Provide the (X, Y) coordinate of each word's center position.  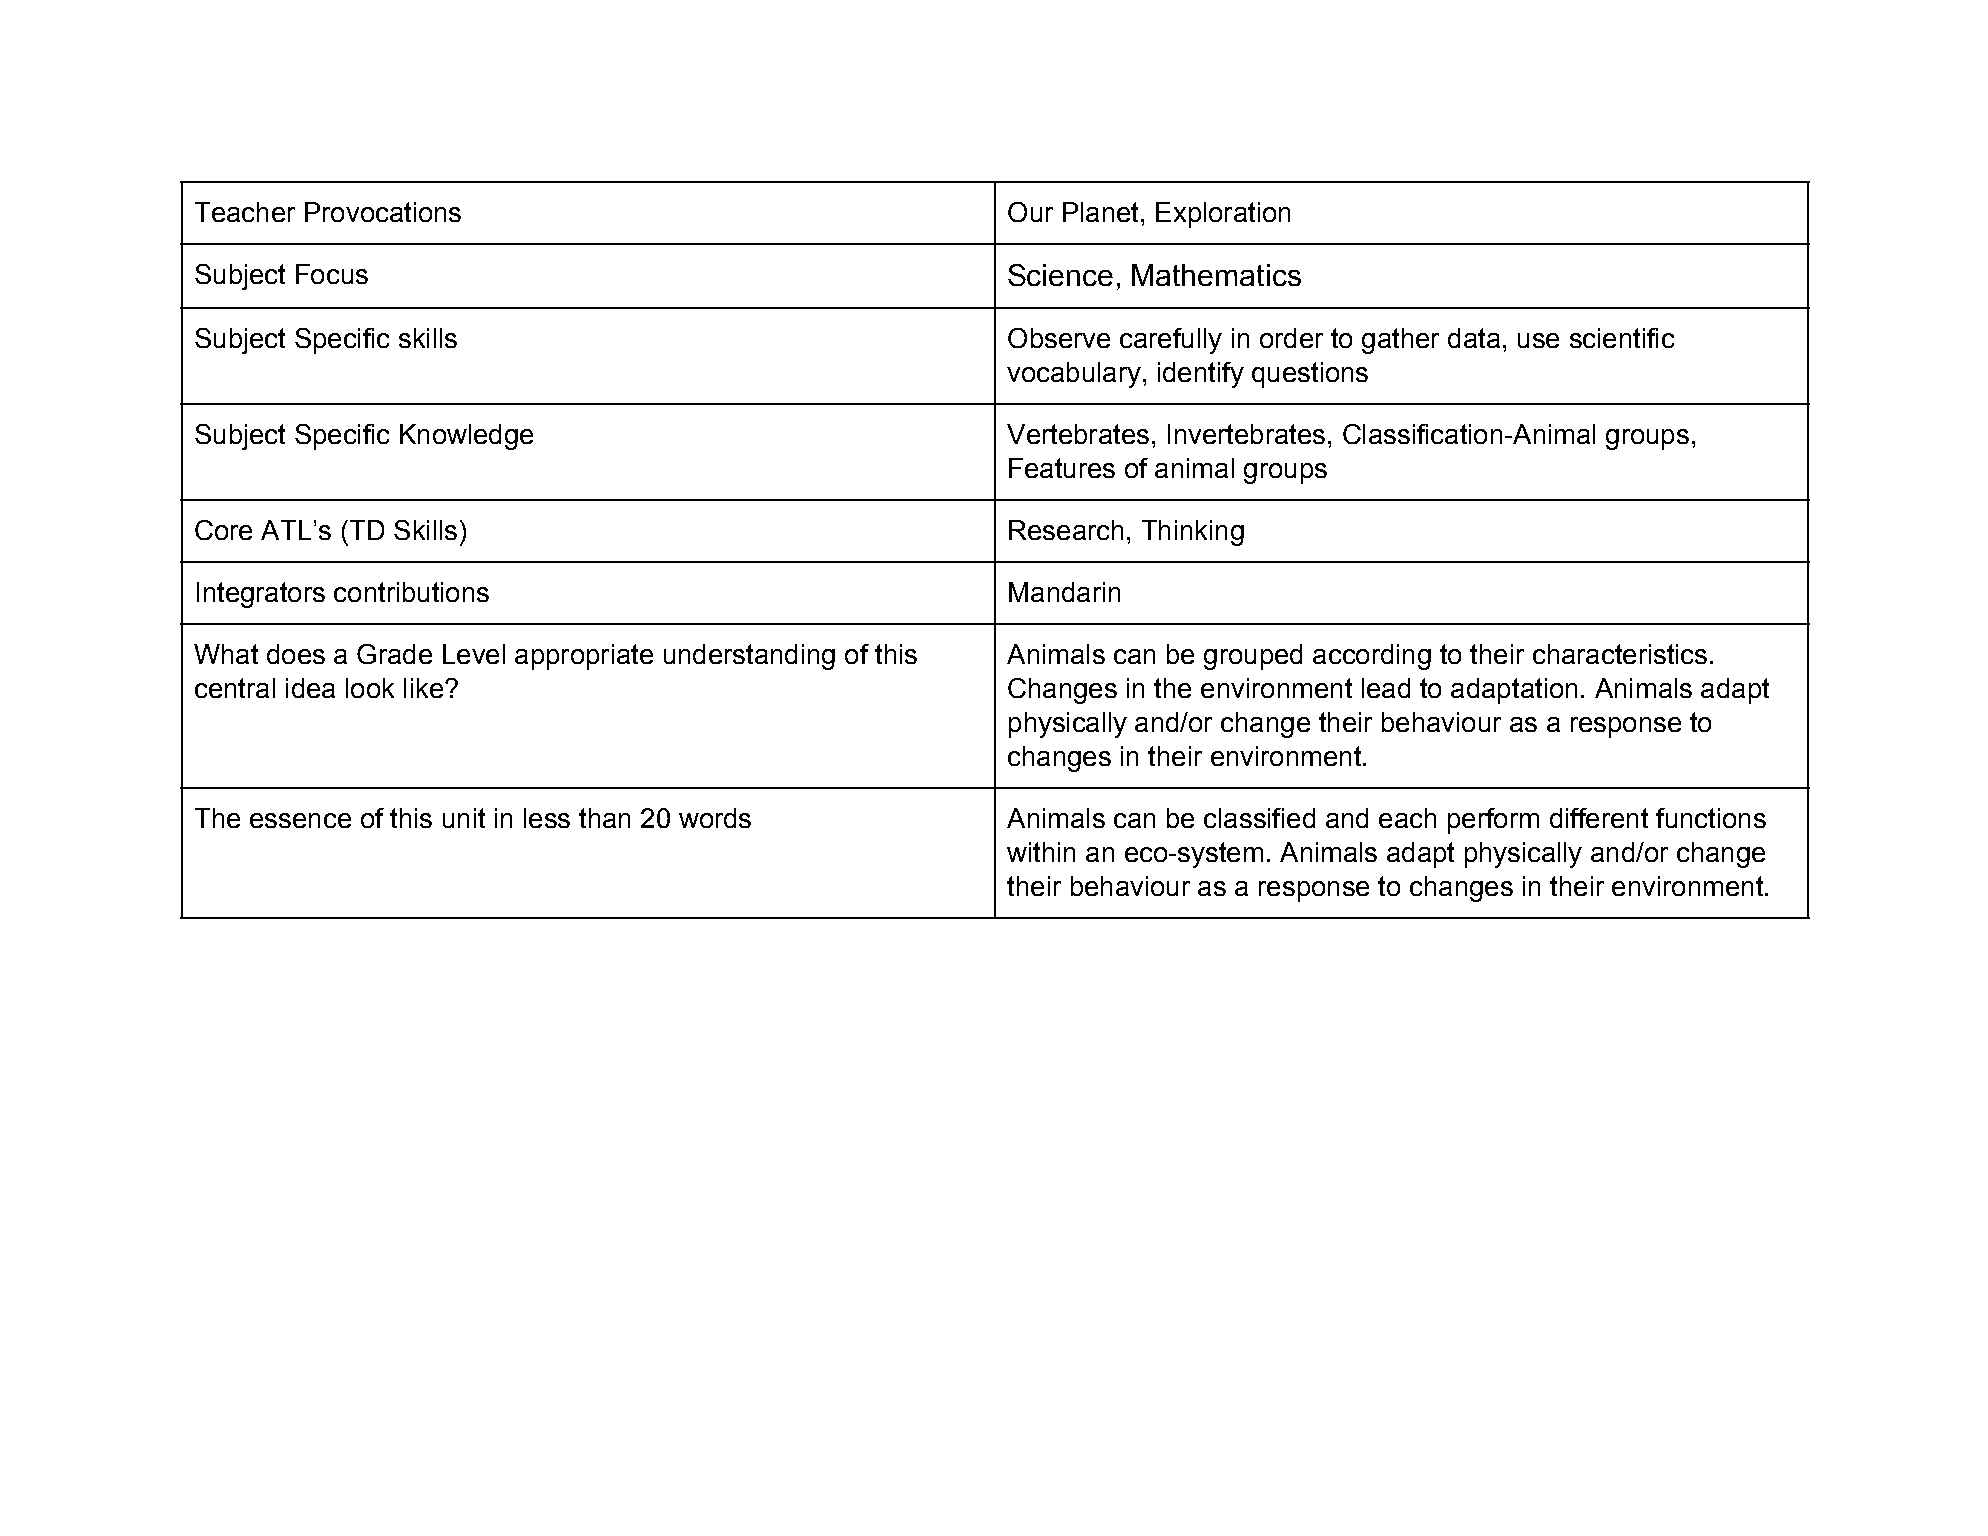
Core (223, 530)
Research (1066, 530)
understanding (749, 657)
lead (1386, 688)
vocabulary (1074, 375)
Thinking (1193, 533)
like (423, 688)
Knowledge (466, 437)
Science (1060, 275)
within (1041, 852)
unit (464, 818)
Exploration (1223, 215)
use (1538, 340)
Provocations (383, 212)
